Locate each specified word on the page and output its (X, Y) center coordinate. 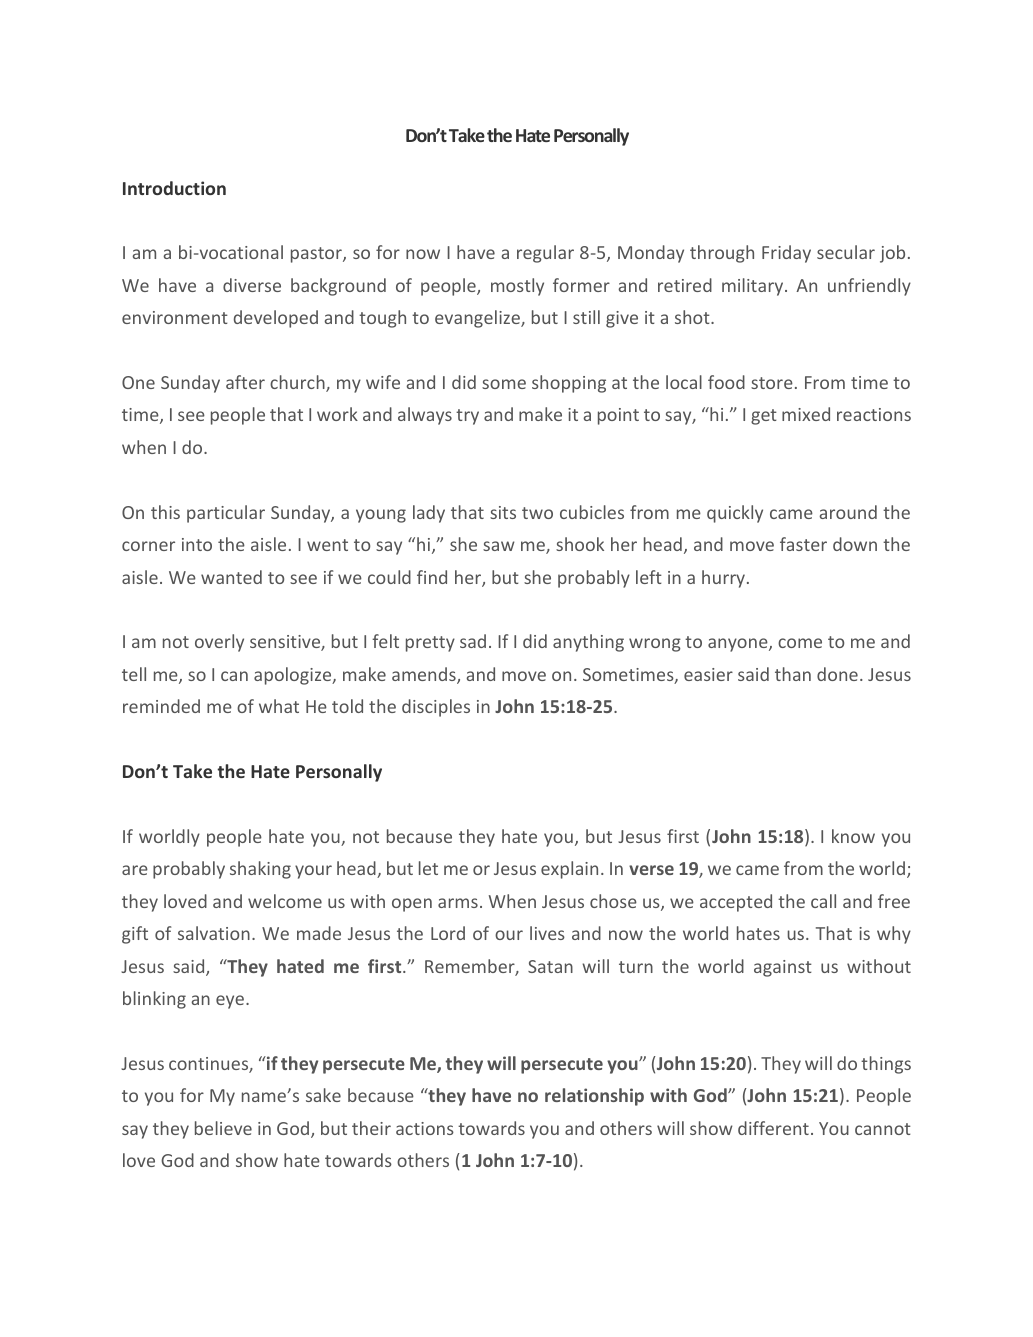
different (773, 1128)
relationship (594, 1097)
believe (223, 1128)
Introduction (174, 188)
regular (545, 254)
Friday (786, 254)
